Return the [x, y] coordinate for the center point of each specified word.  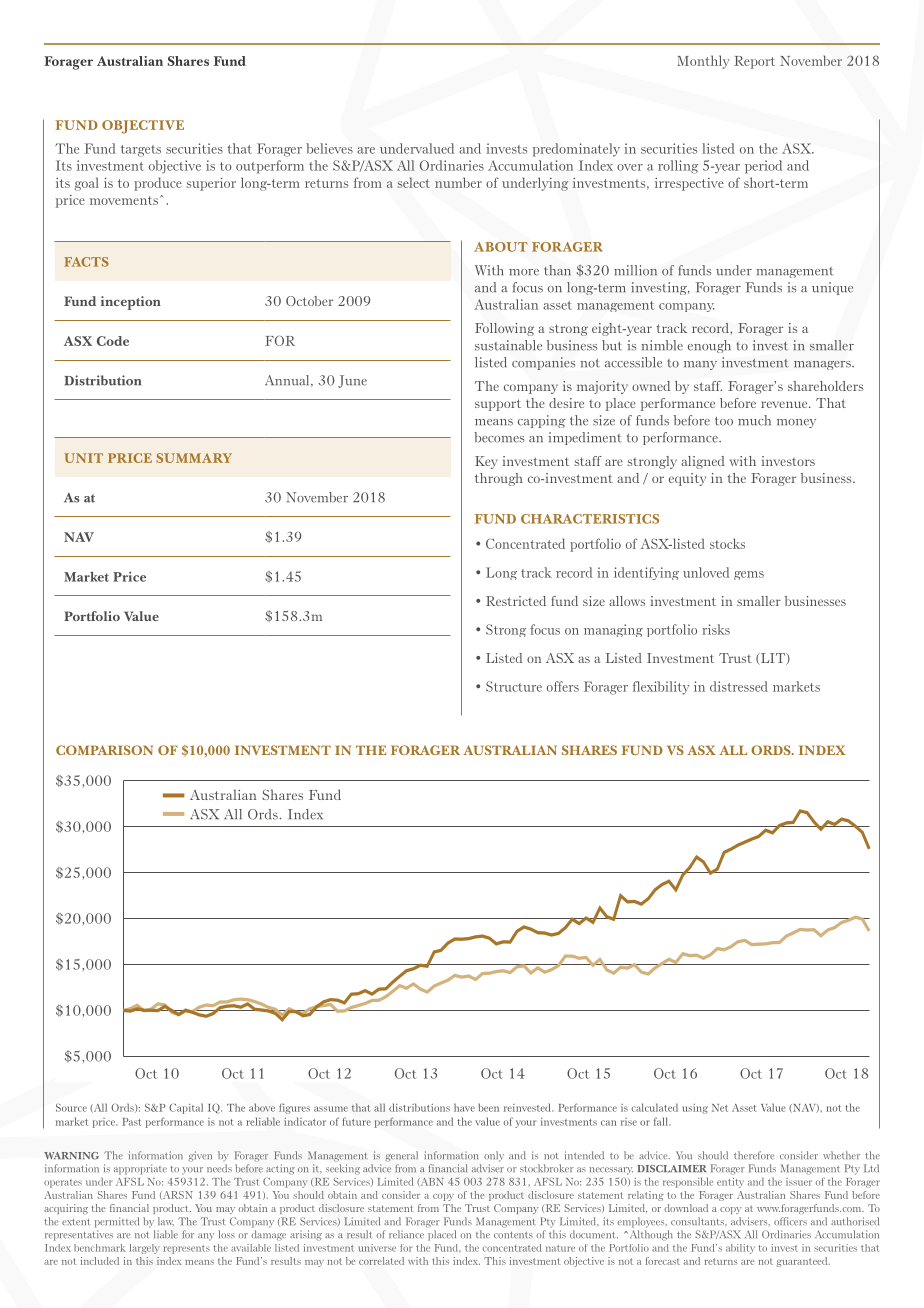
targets [141, 151]
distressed [739, 686]
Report [754, 62]
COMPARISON [104, 750]
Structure [514, 686]
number [458, 182]
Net [720, 1108]
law [166, 1221]
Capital [186, 1108]
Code [113, 341]
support [498, 405]
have [464, 1107]
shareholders [825, 386]
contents [513, 1235]
